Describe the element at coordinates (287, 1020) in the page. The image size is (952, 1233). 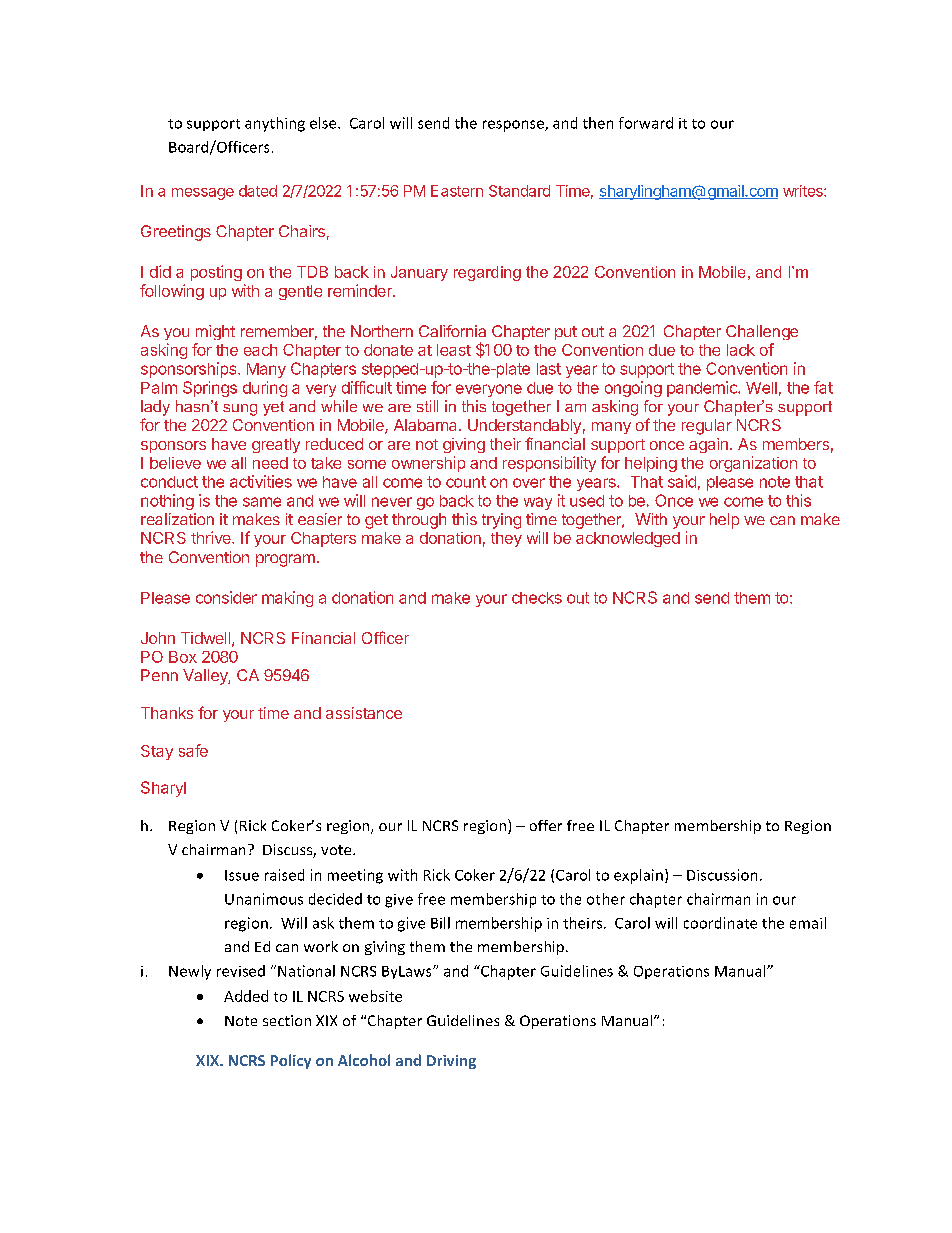
I see `section` at that location.
